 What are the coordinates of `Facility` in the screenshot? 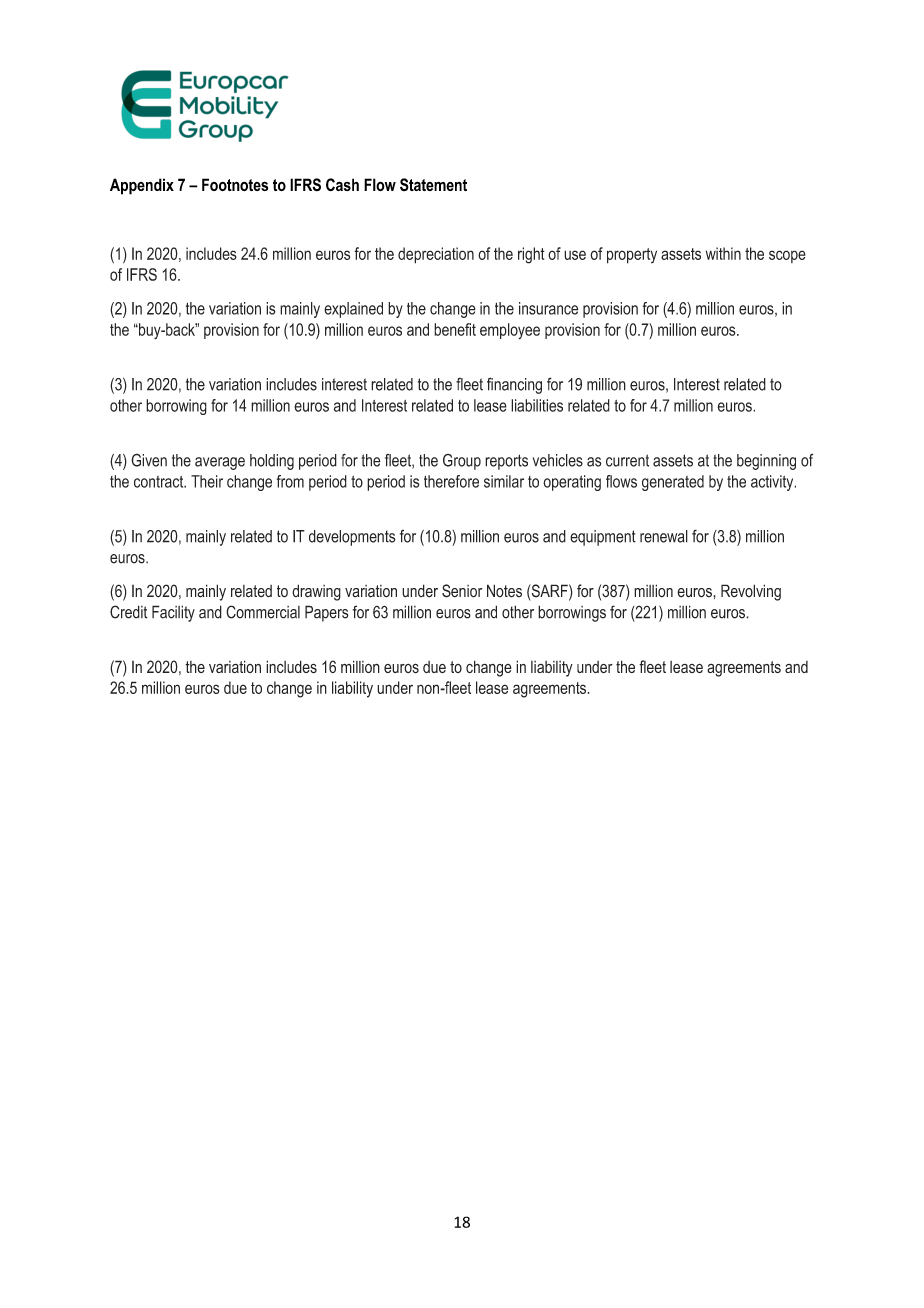 It's located at (173, 613).
